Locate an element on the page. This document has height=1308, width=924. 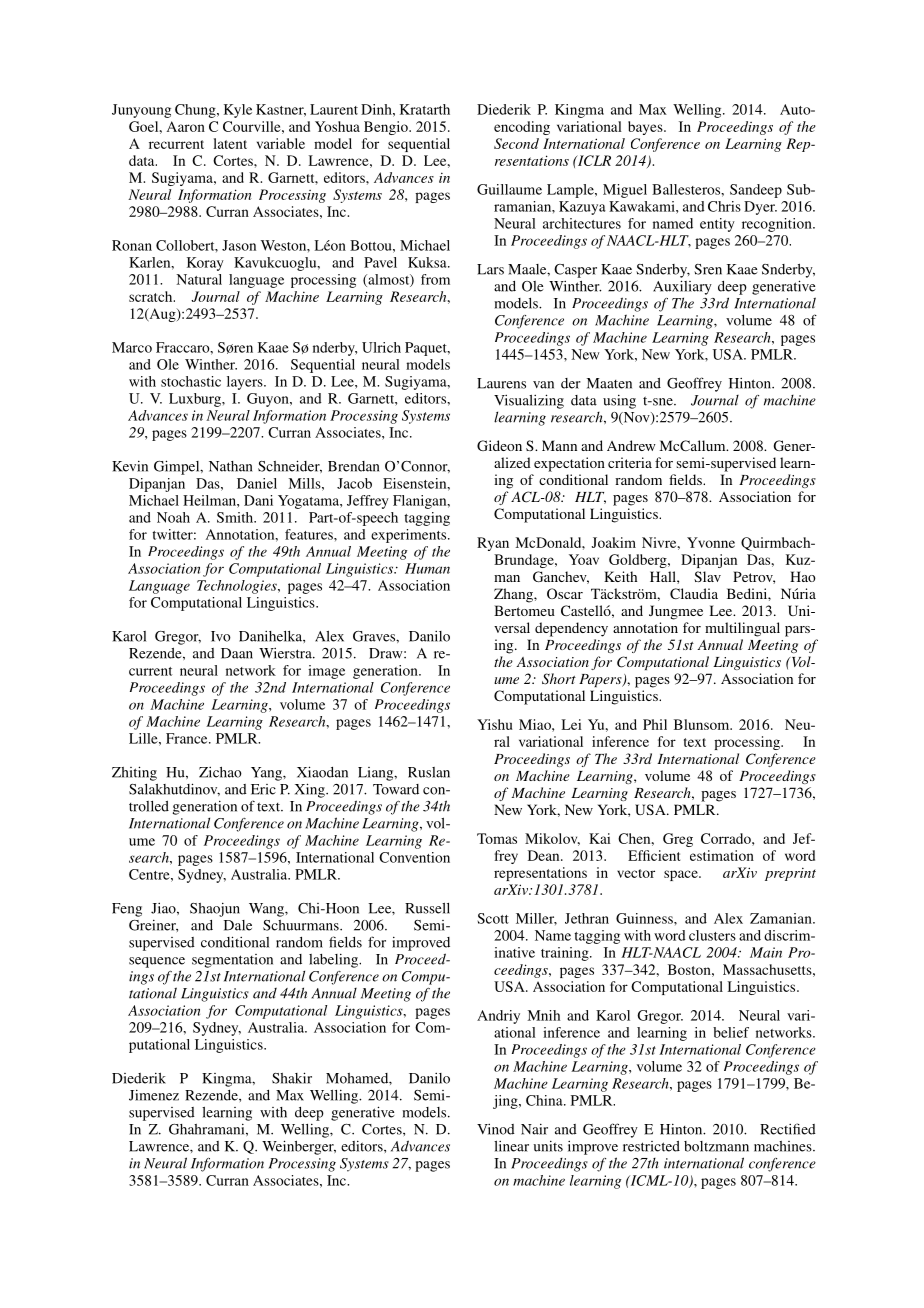
Jimenez is located at coordinates (154, 1095).
